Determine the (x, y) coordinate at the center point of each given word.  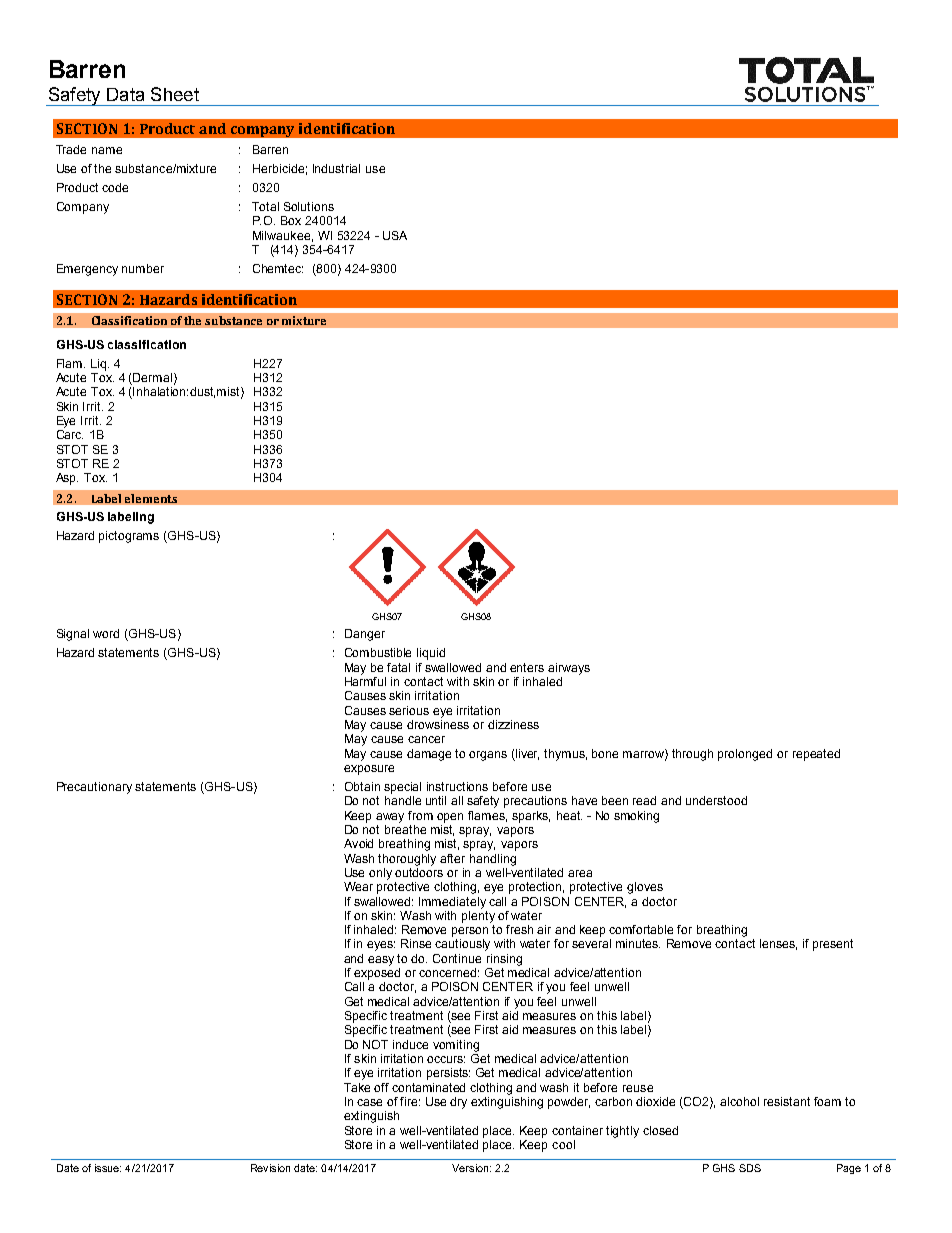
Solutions (309, 206)
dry (458, 1103)
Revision (270, 1168)
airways (569, 669)
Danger (365, 635)
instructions (457, 786)
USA (395, 235)
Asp (67, 479)
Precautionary (94, 788)
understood (716, 800)
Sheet (175, 94)
